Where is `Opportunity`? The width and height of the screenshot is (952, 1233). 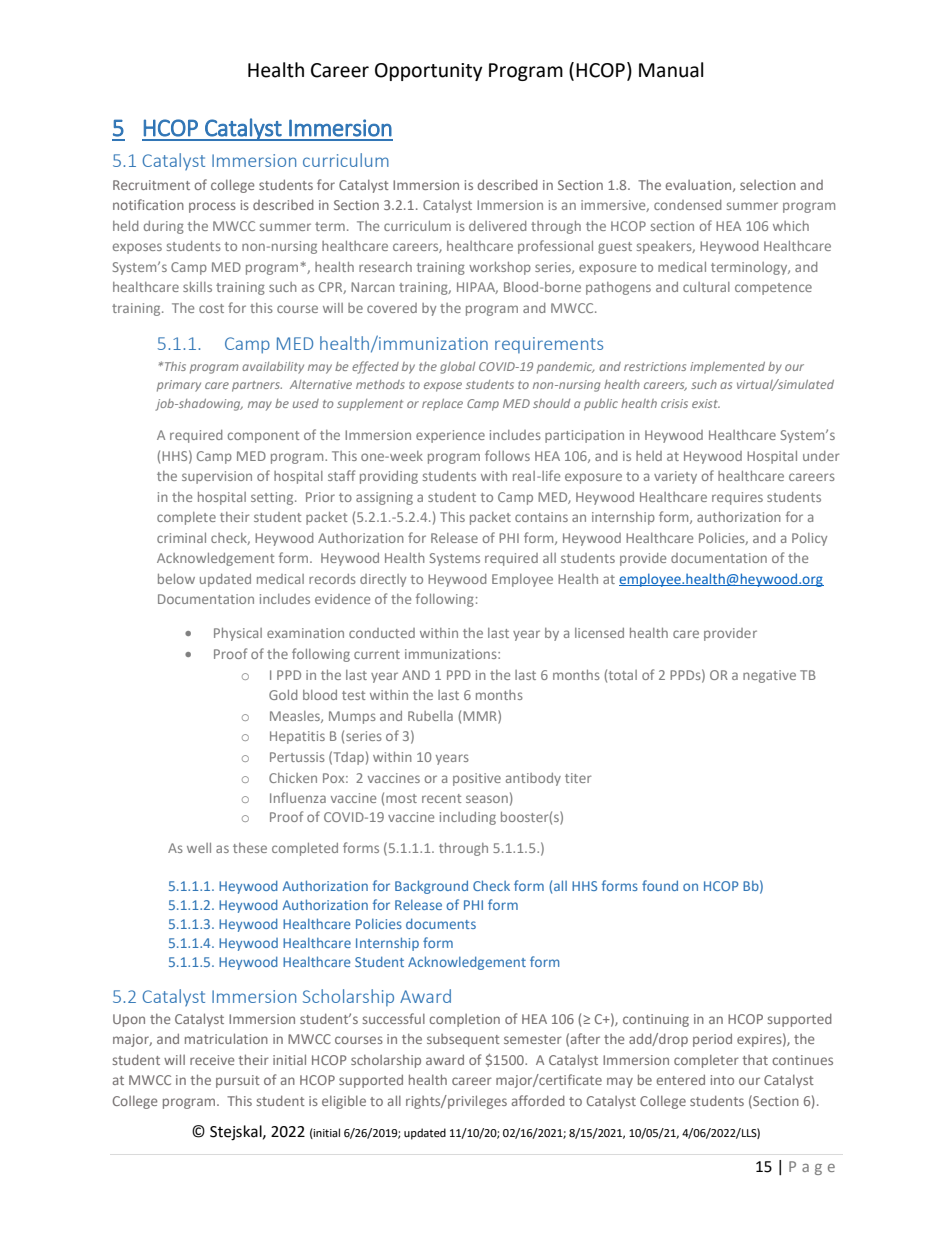
Opportunity is located at coordinates (429, 72).
